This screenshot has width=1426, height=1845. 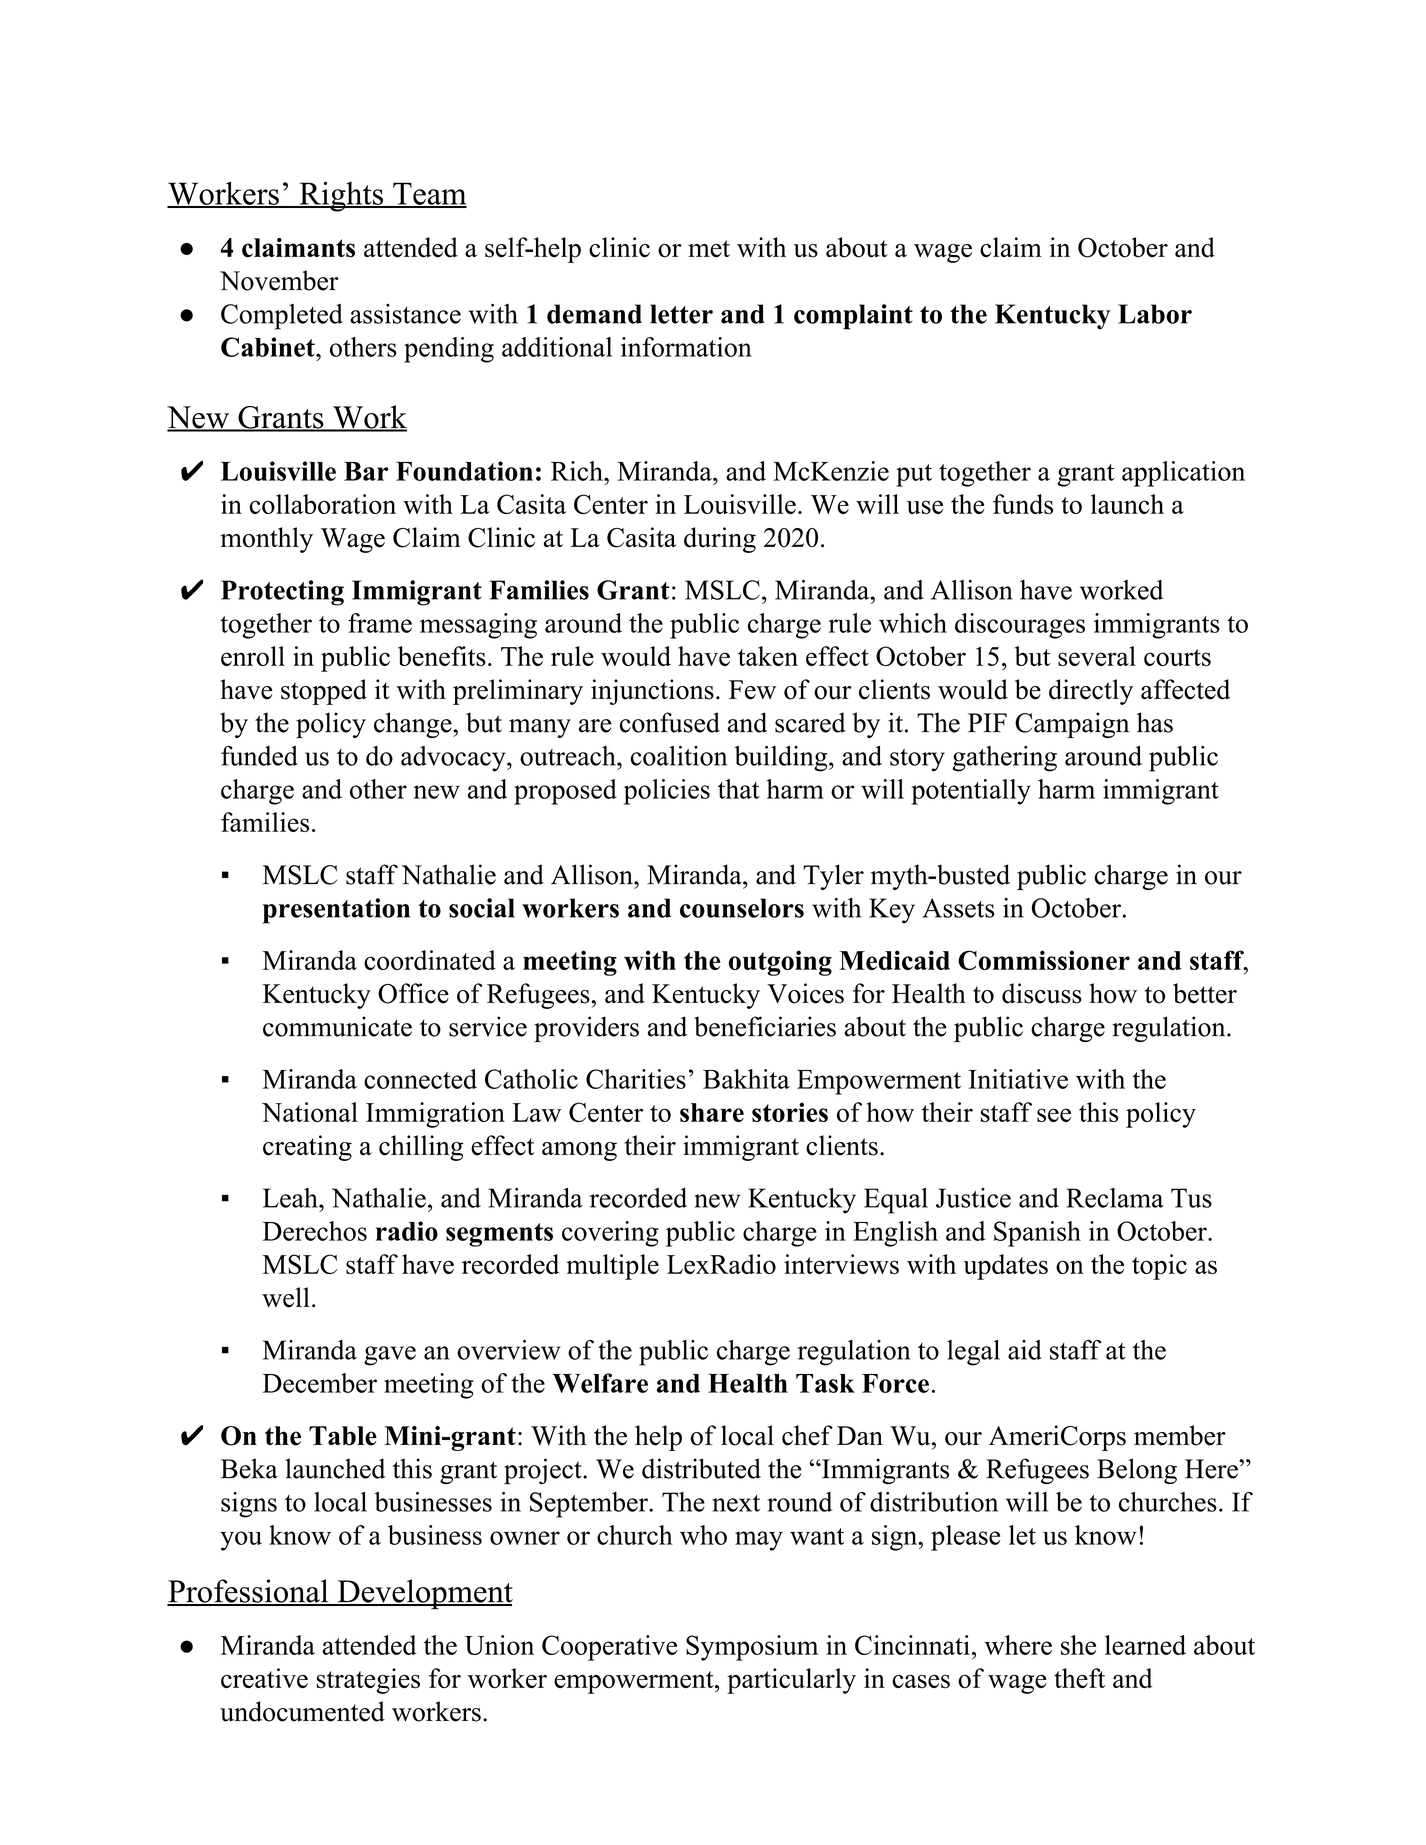 What do you see at coordinates (341, 196) in the screenshot?
I see `Rights` at bounding box center [341, 196].
